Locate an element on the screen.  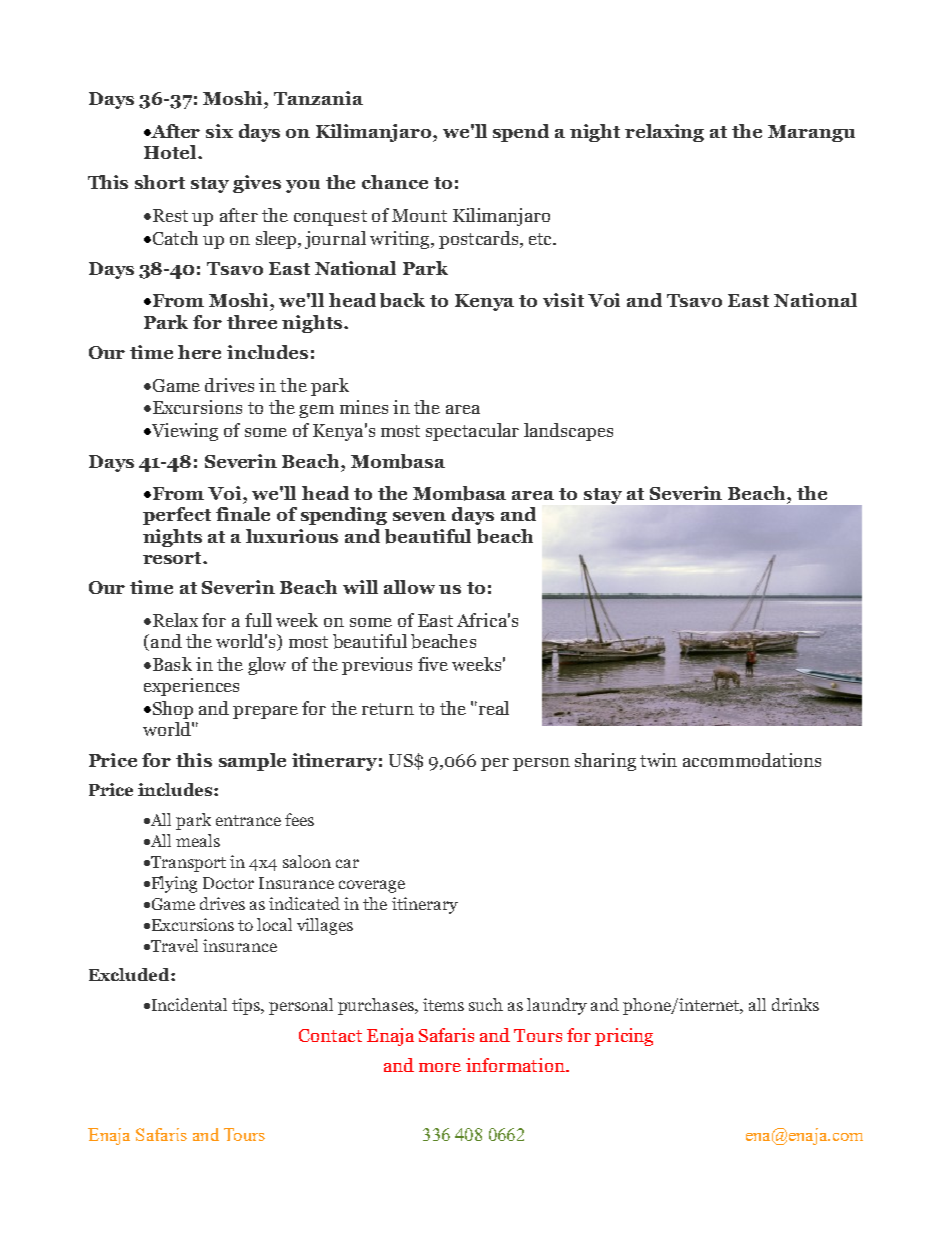
chance is located at coordinates (395, 182).
